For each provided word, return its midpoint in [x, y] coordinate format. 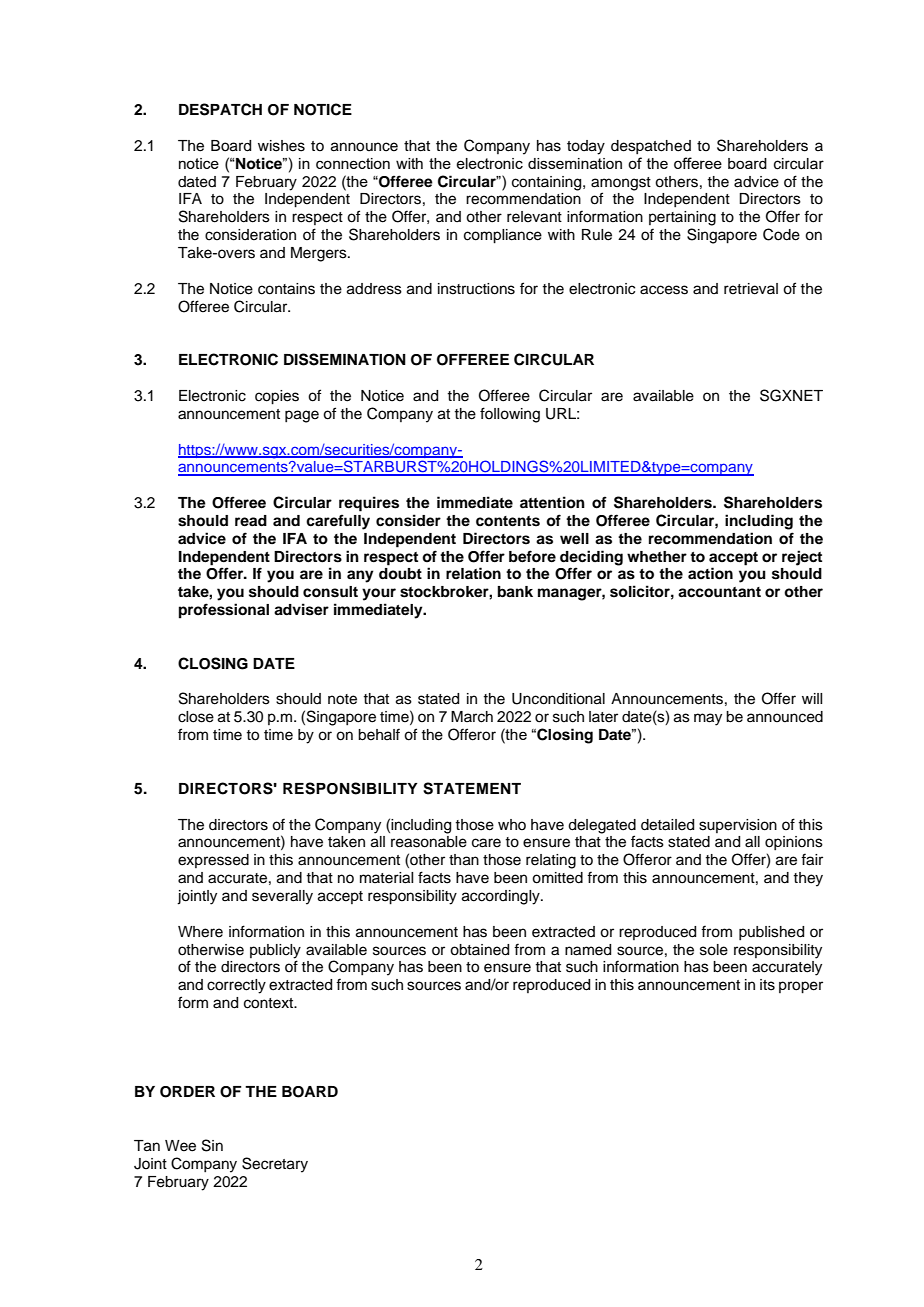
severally [282, 897]
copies [277, 397]
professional [224, 611]
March [472, 717]
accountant [719, 592]
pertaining [682, 218]
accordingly [502, 897]
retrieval [751, 289]
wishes [281, 146]
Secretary [275, 1165]
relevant [534, 217]
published [771, 933]
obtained [479, 950]
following [510, 415]
